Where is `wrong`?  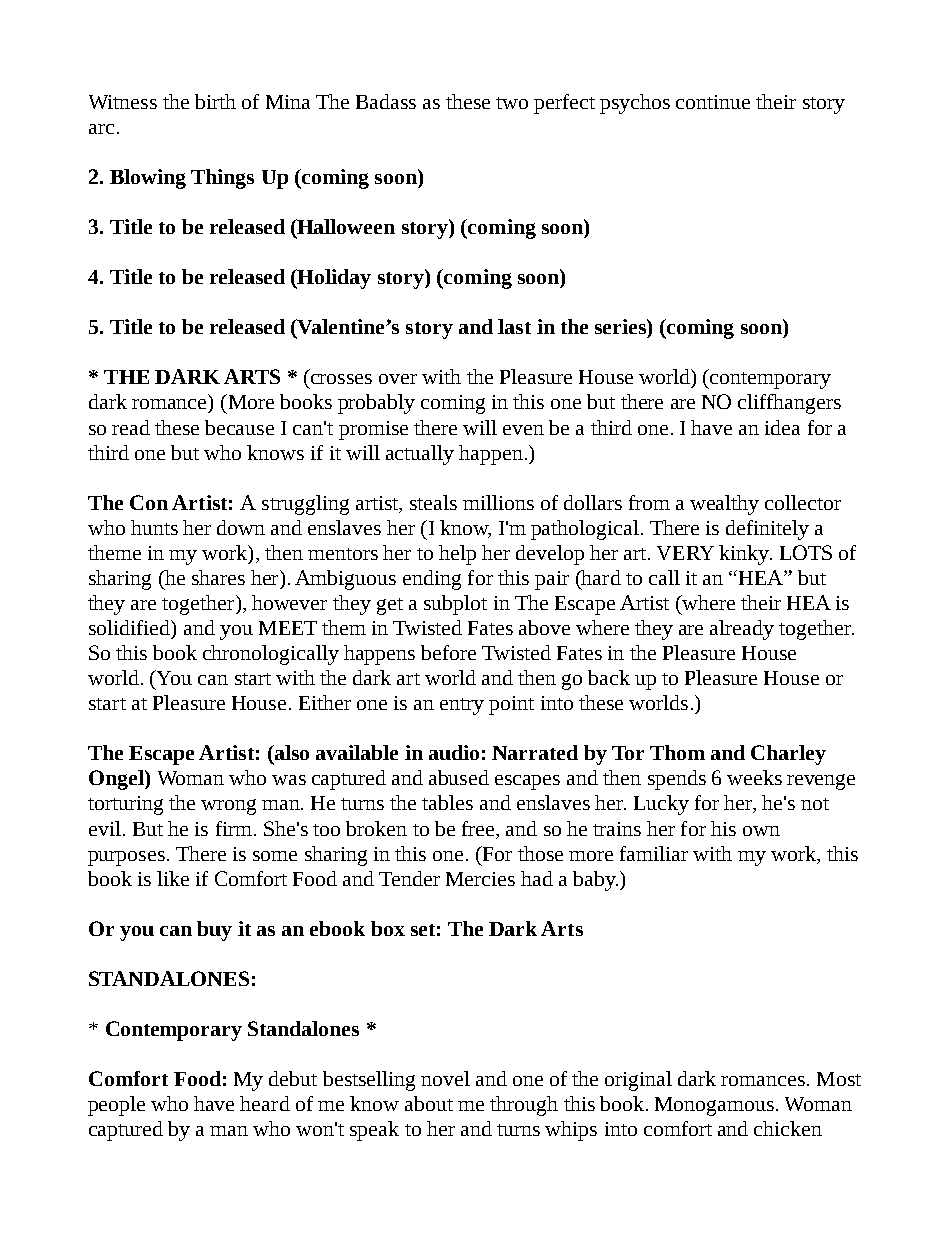 wrong is located at coordinates (228, 807).
